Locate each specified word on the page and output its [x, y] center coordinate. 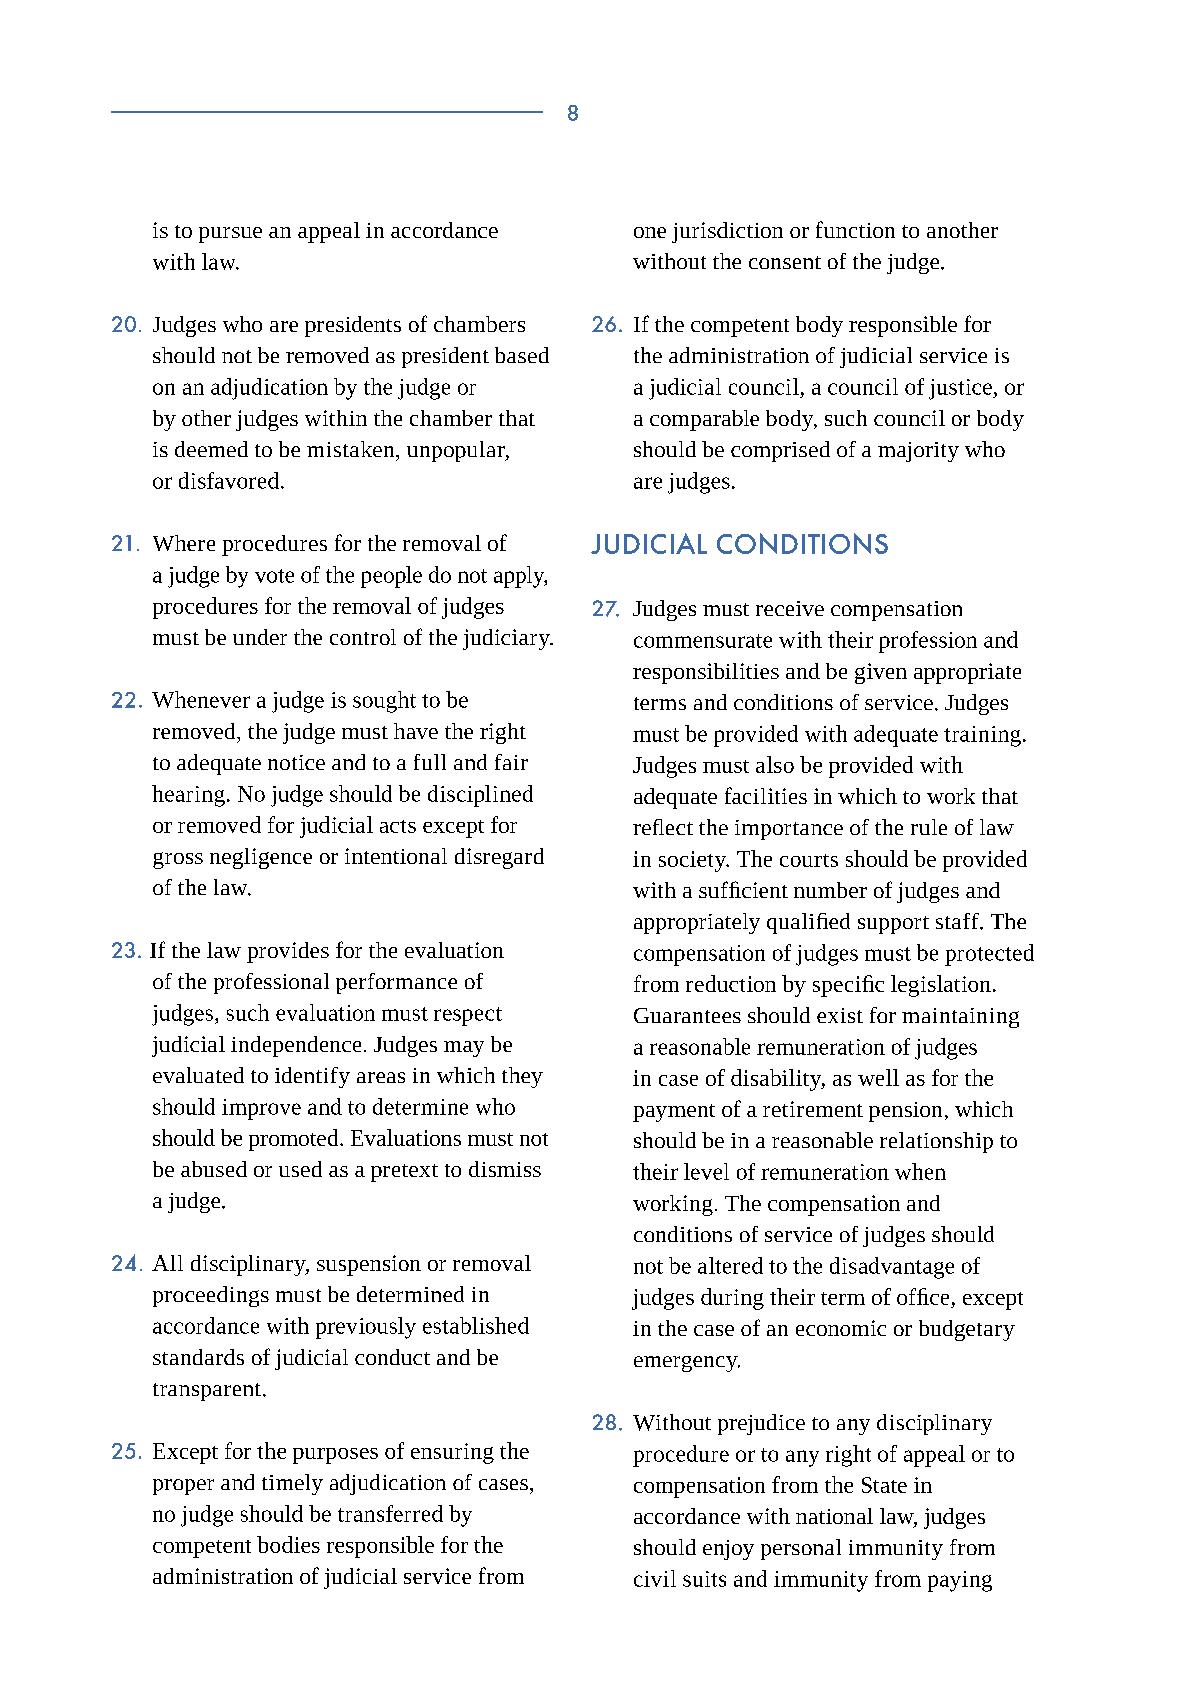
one [650, 232]
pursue [230, 235]
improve [261, 1109]
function [855, 229]
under [260, 637]
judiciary [507, 639]
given [881, 673]
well [878, 1077]
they [522, 1077]
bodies [288, 1544]
